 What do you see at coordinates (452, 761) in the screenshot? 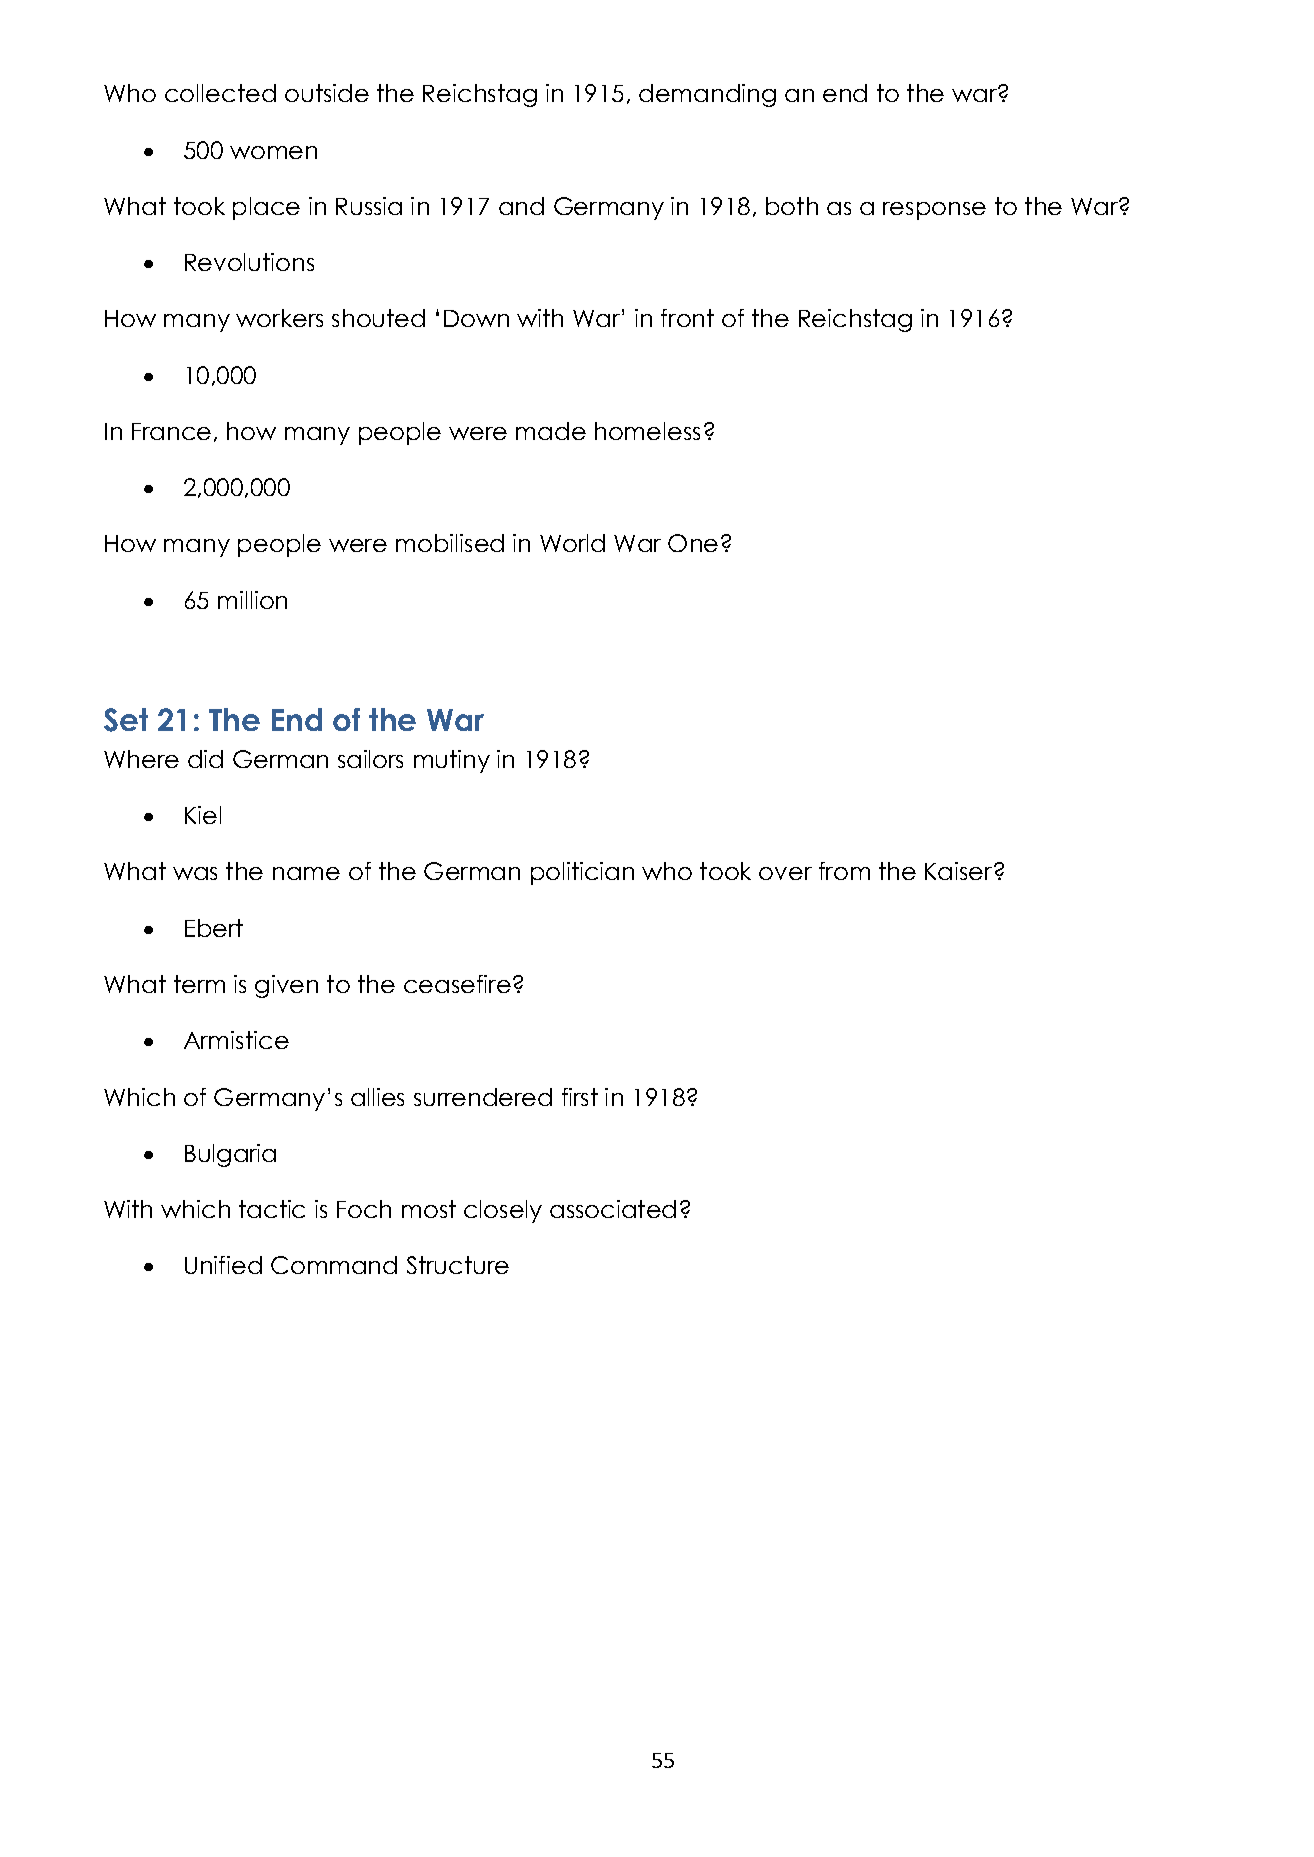
I see `mutiny` at bounding box center [452, 761].
